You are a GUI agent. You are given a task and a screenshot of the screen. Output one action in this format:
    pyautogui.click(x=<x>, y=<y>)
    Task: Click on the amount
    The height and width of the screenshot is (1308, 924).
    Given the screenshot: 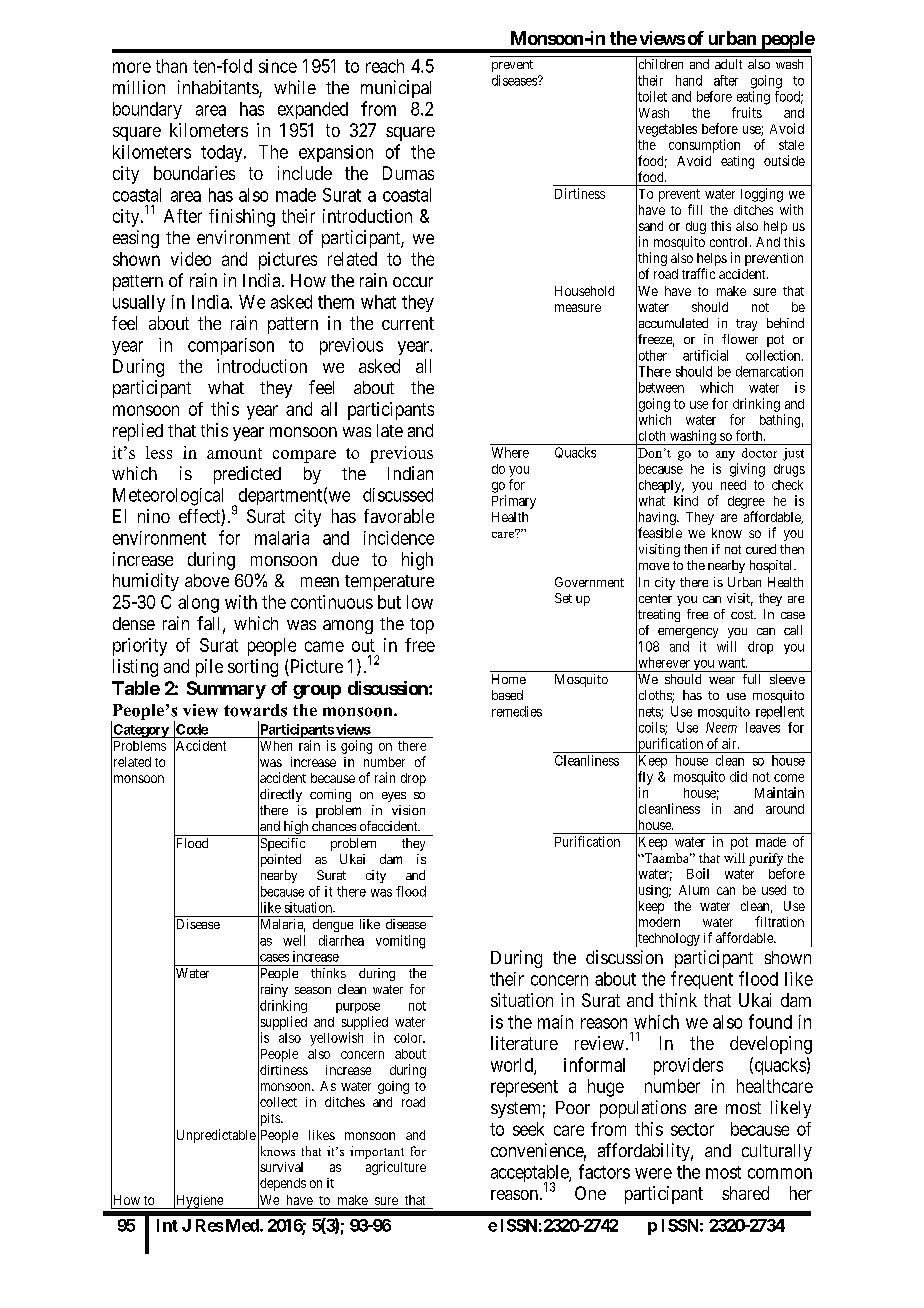 What is the action you would take?
    pyautogui.click(x=234, y=453)
